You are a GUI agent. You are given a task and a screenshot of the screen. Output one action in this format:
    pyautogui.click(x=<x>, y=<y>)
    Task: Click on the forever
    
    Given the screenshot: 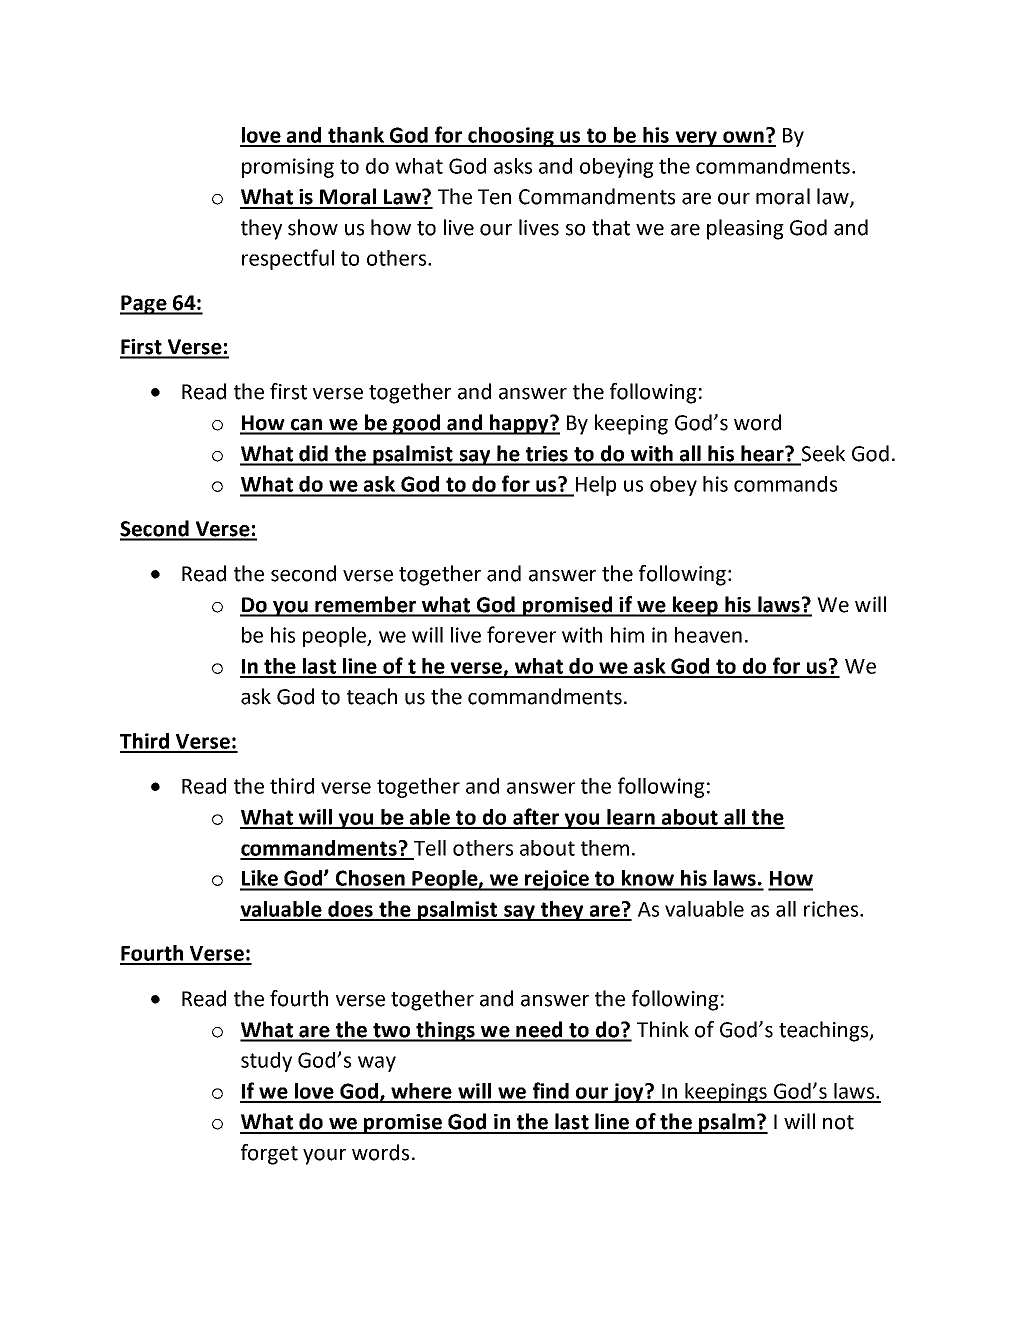 What is the action you would take?
    pyautogui.click(x=521, y=634)
